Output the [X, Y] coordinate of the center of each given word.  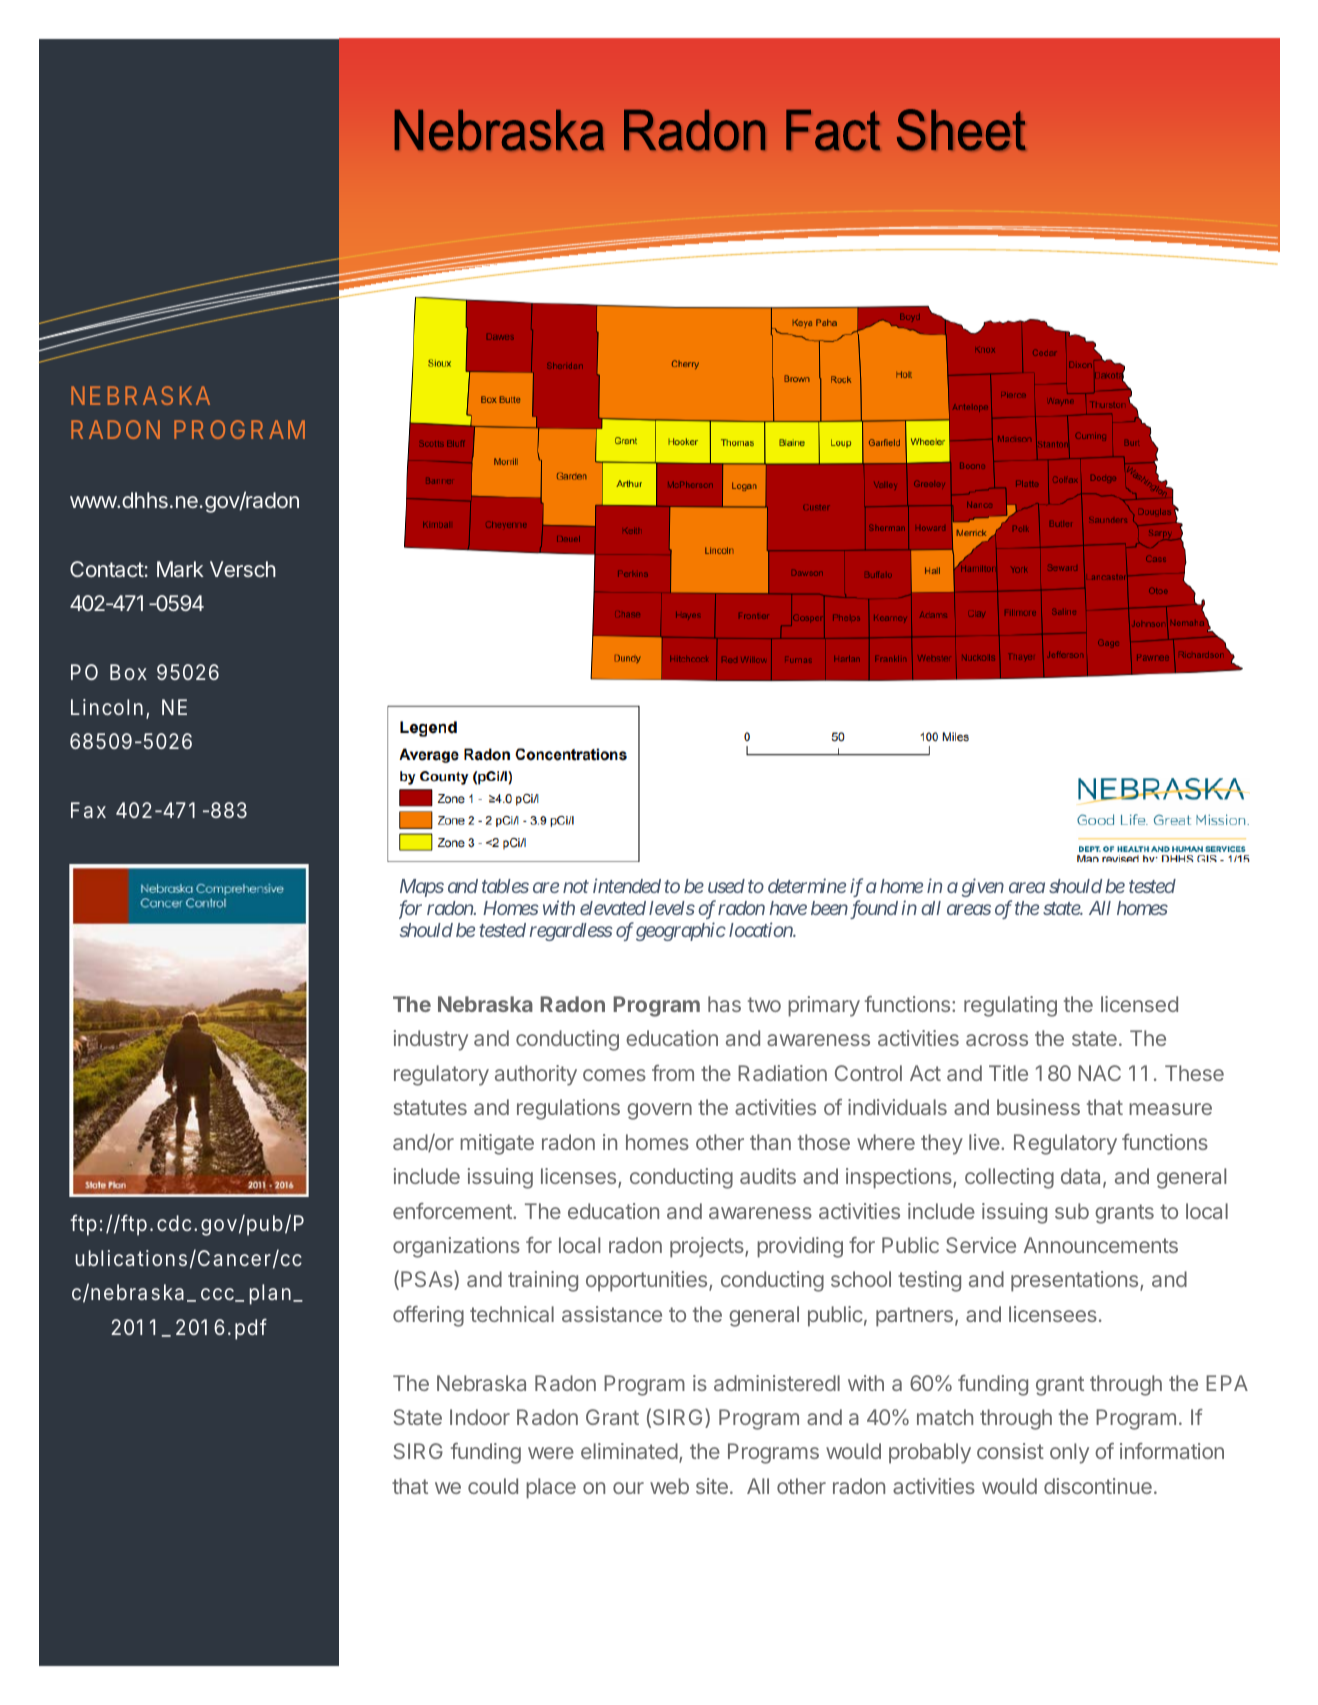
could [493, 1486]
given [983, 887]
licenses [580, 1177]
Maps [422, 888]
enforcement [453, 1211]
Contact [107, 569]
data [1082, 1177]
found [872, 909]
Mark [180, 569]
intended [627, 885]
